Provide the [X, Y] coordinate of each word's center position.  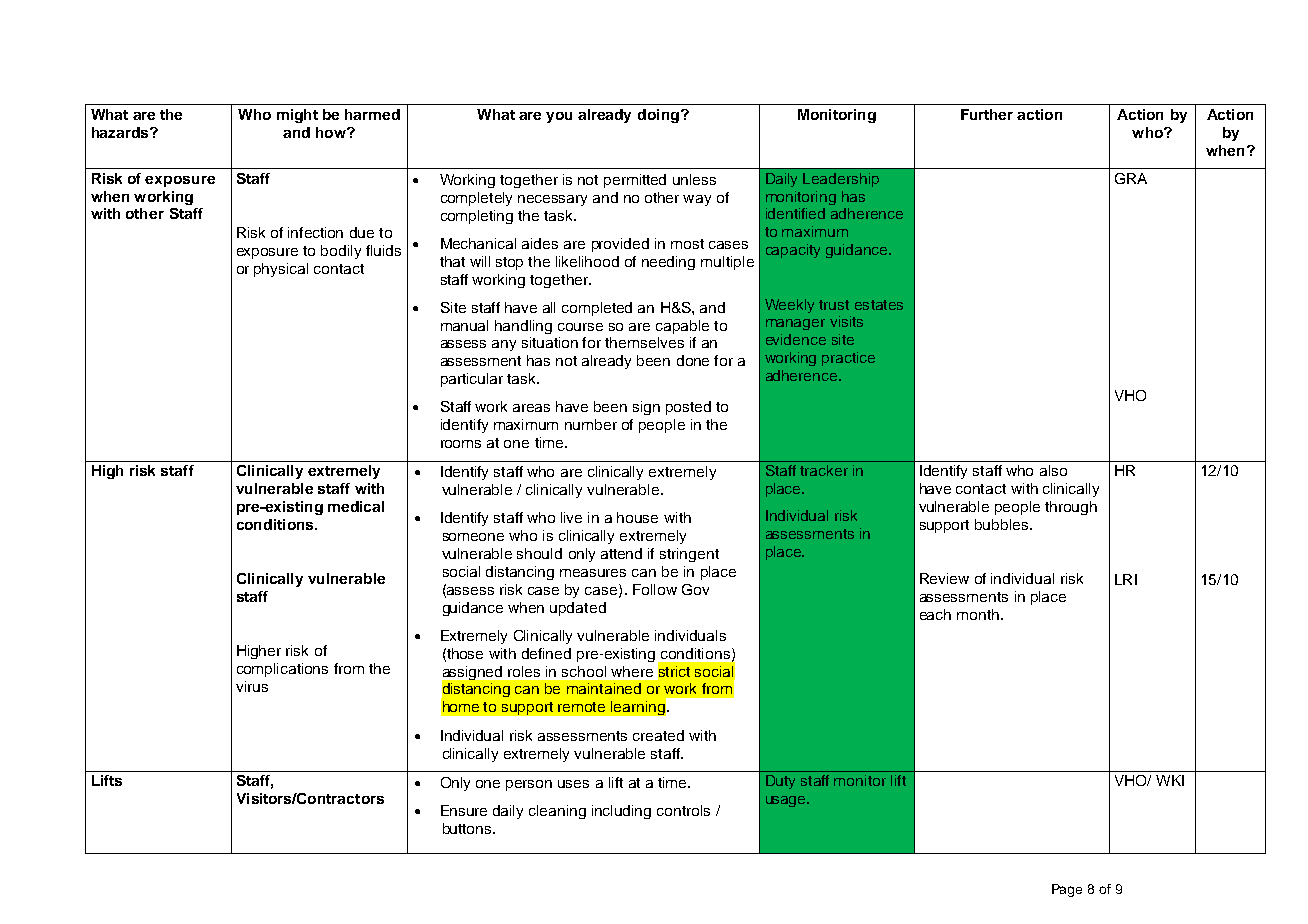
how [332, 132]
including [621, 812]
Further [987, 114]
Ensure [464, 810]
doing [658, 116]
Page [1067, 890]
